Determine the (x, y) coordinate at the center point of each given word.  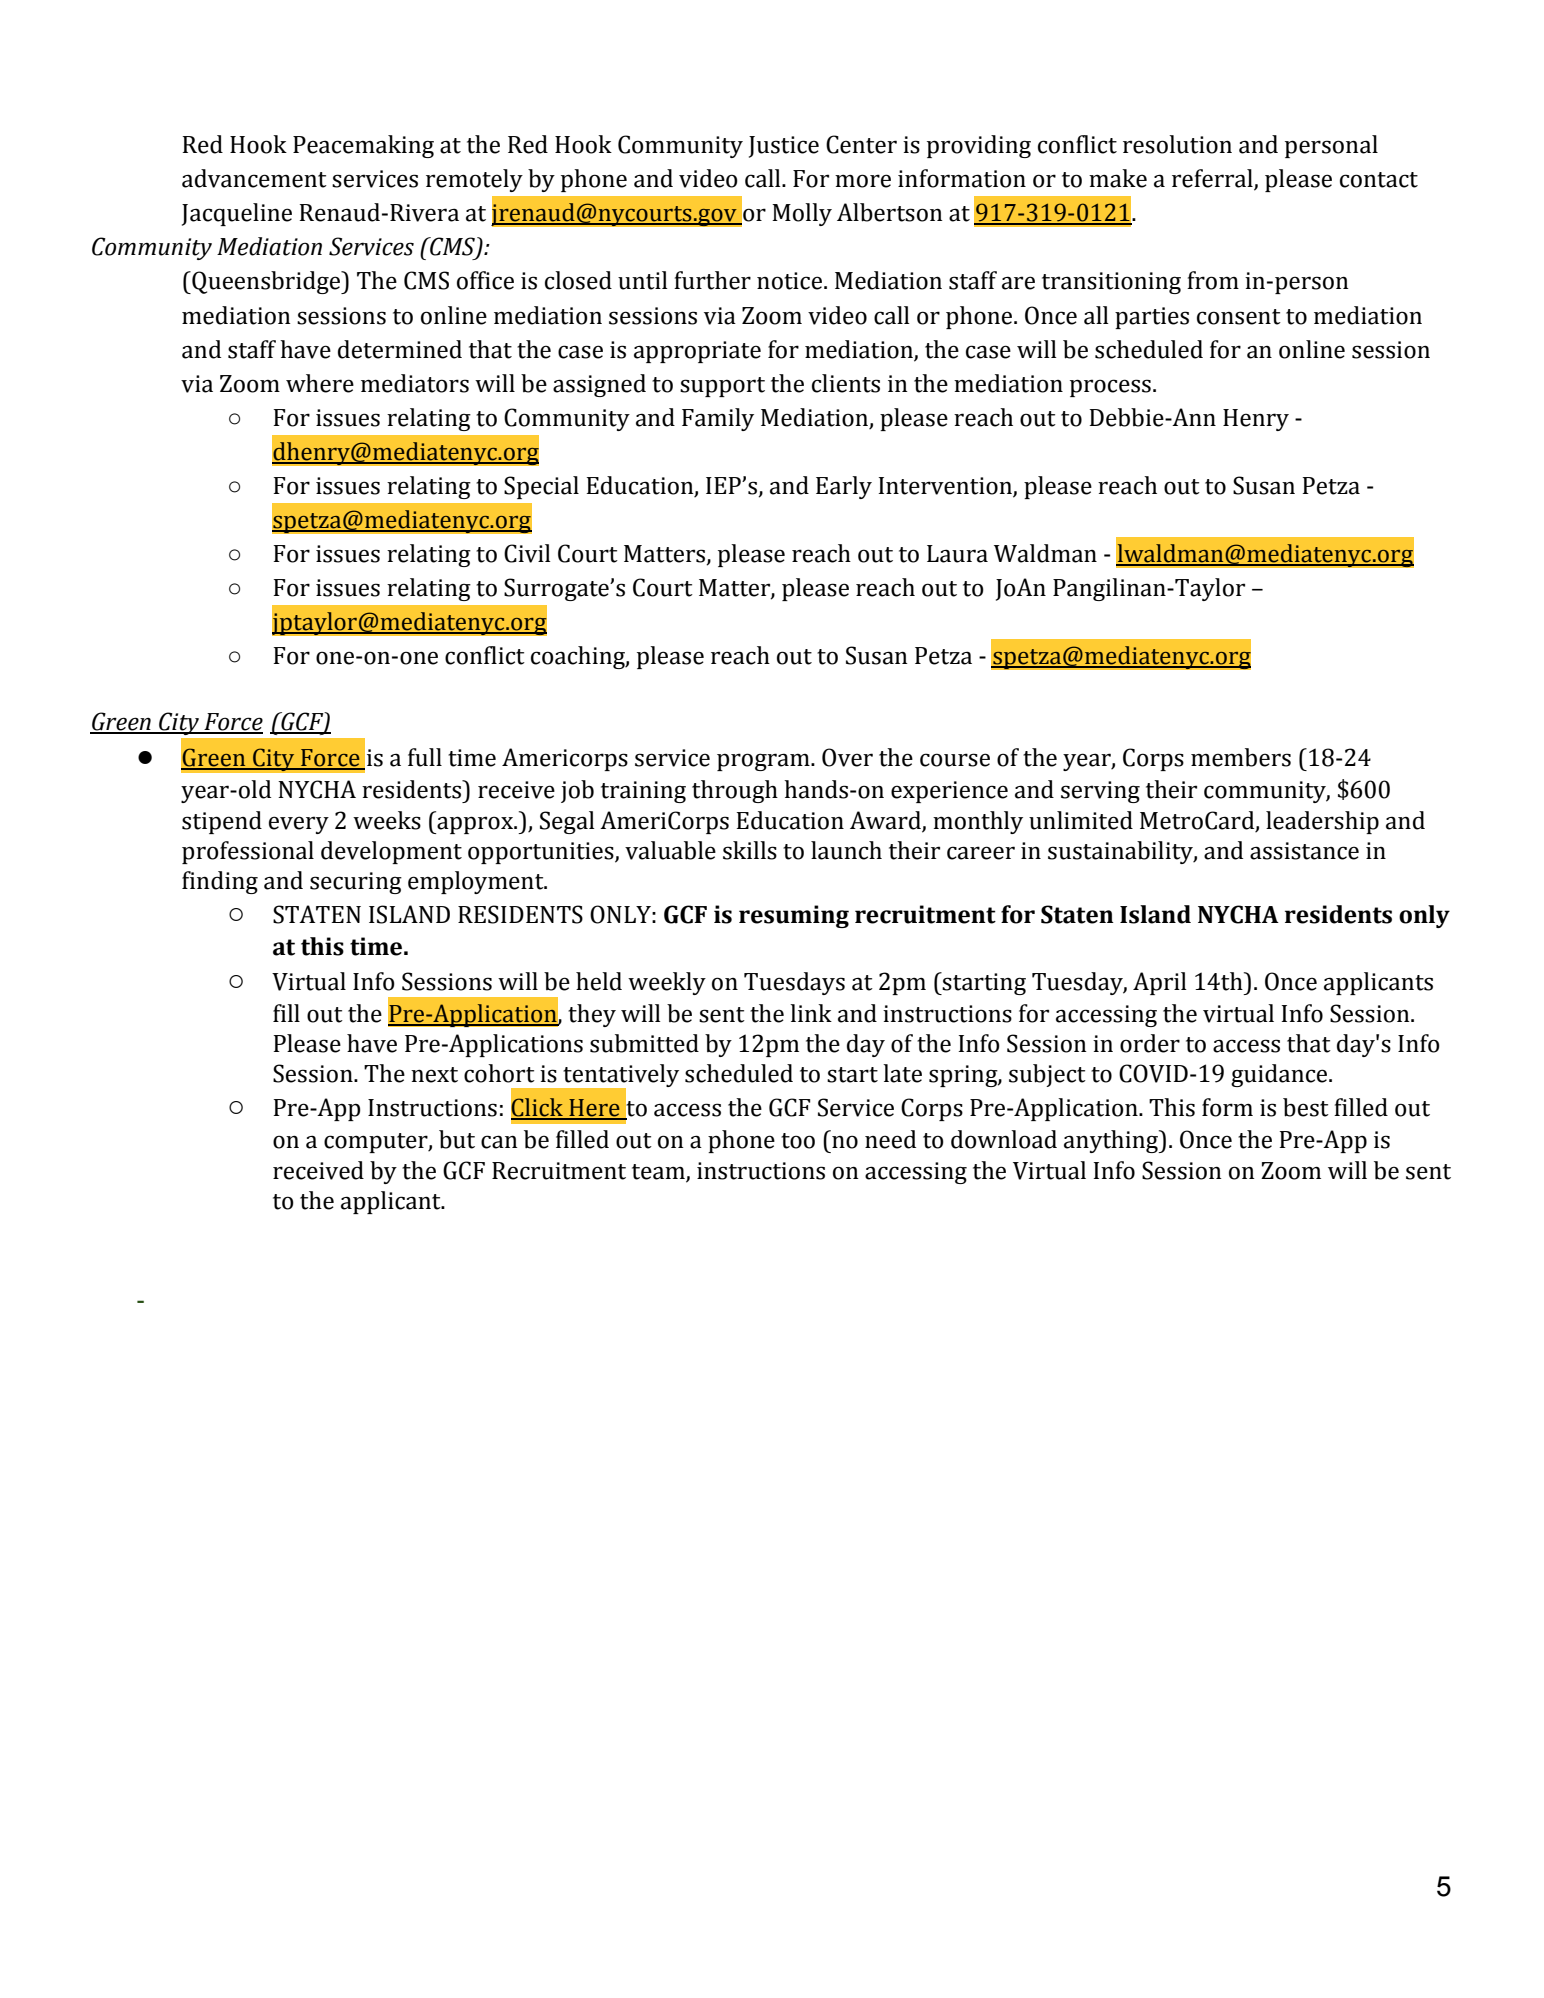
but (457, 1139)
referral (1213, 179)
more (863, 181)
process (1110, 388)
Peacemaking (363, 146)
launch (846, 850)
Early (844, 487)
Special (541, 487)
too (798, 1141)
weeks (387, 820)
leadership (1322, 822)
